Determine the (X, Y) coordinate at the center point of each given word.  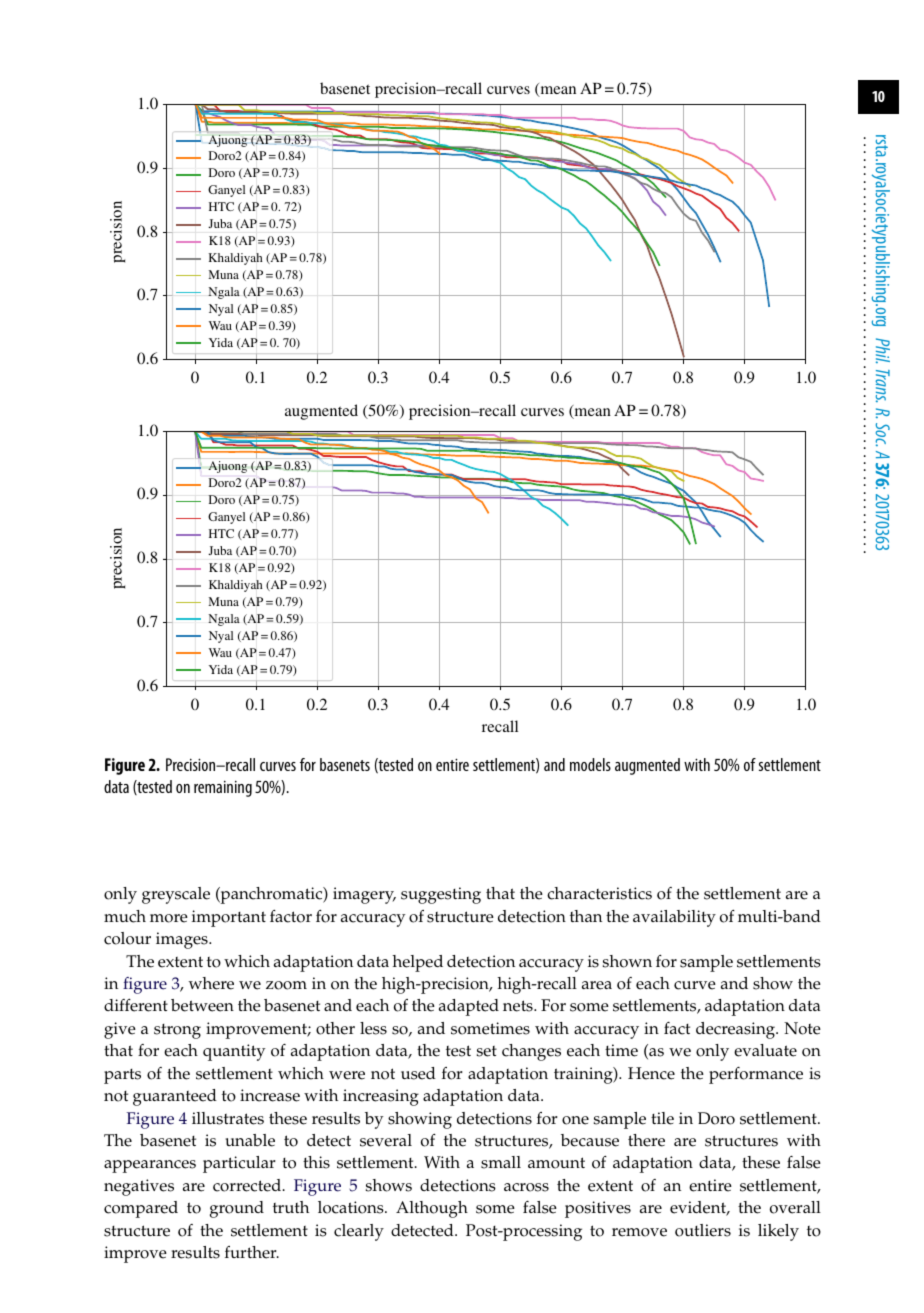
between (202, 1005)
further (252, 1252)
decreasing (736, 1030)
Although (432, 1209)
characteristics (599, 893)
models (590, 764)
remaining (223, 789)
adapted (469, 1007)
